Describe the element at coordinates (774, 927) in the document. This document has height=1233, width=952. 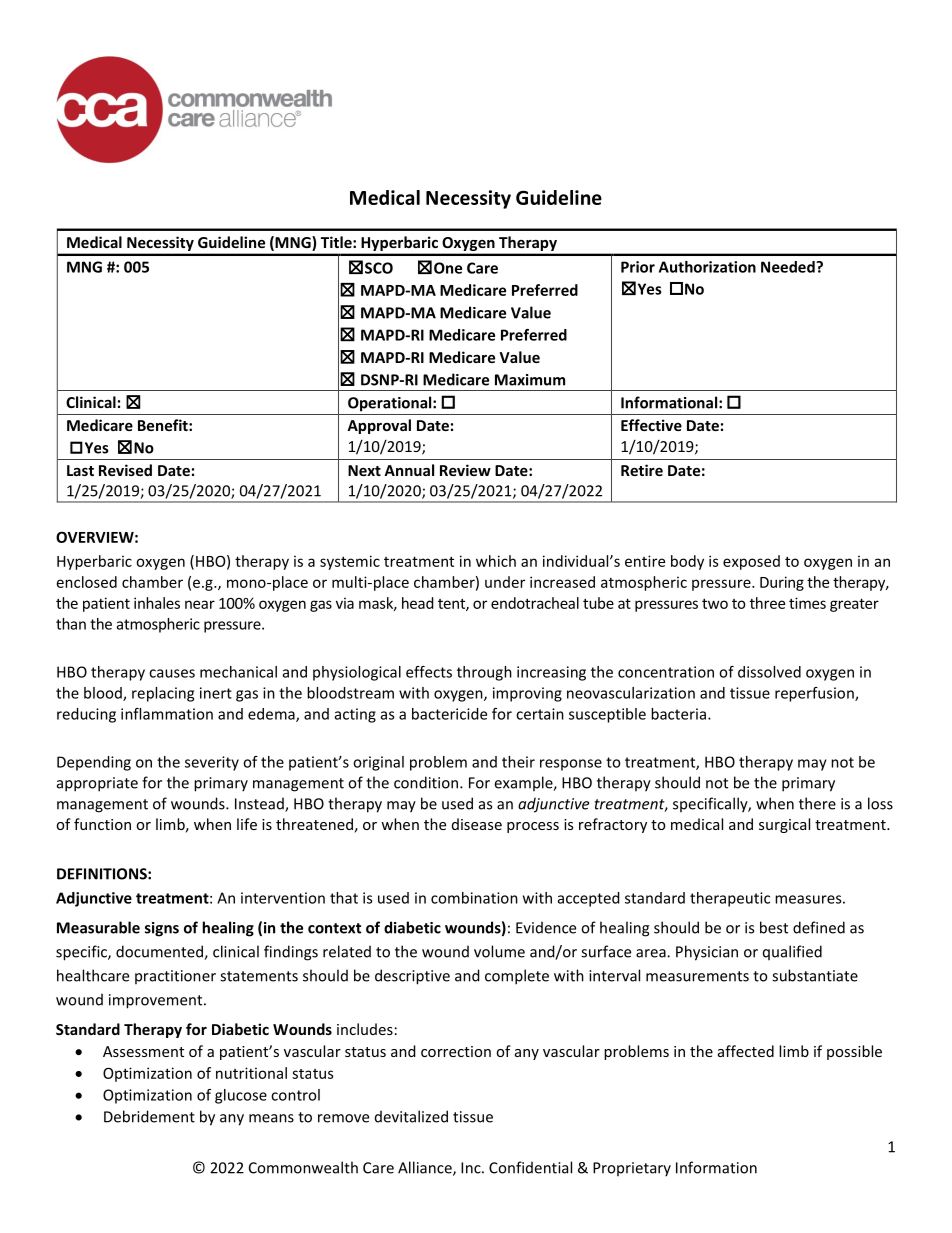
I see `best` at that location.
